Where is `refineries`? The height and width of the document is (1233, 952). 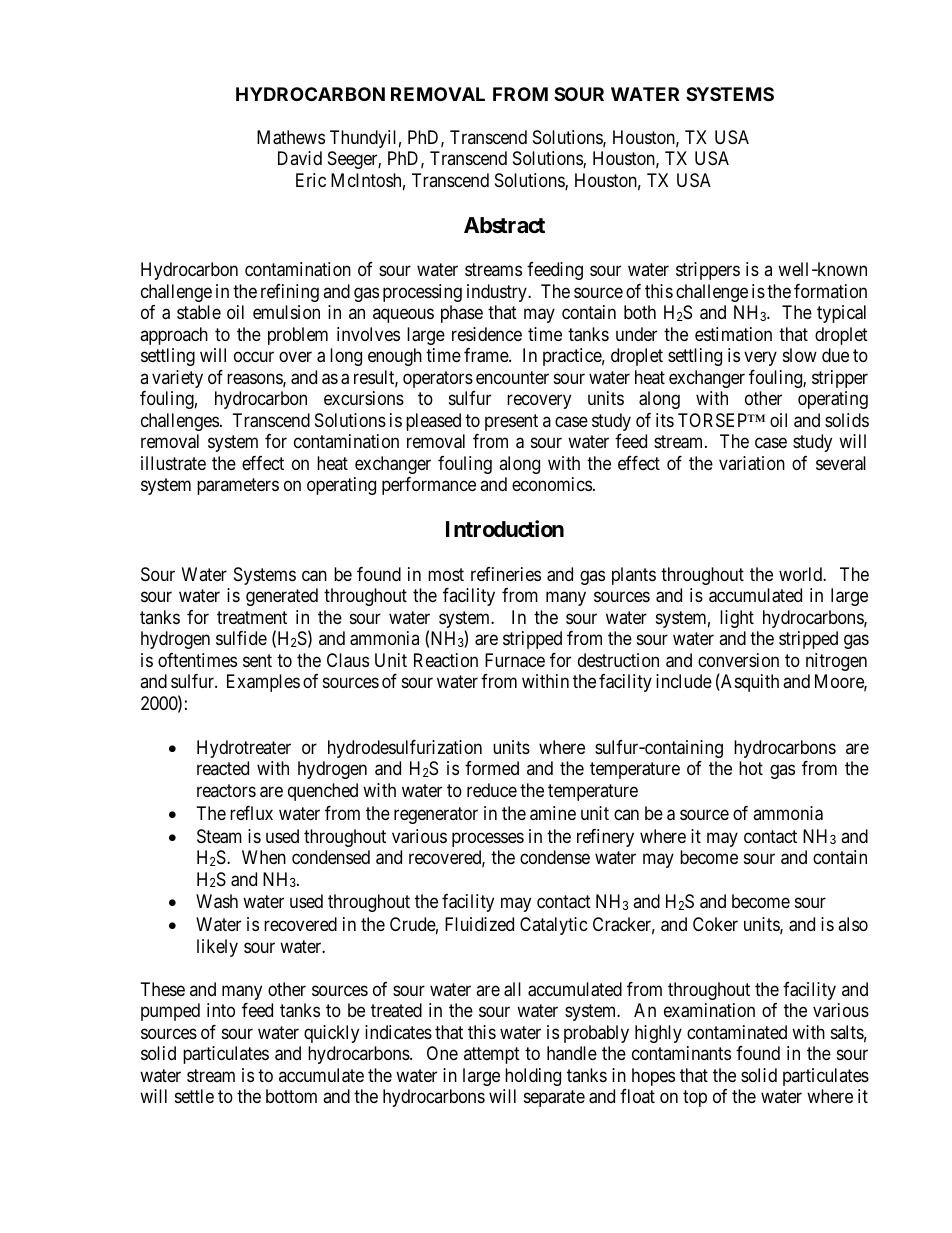
refineries is located at coordinates (506, 574).
